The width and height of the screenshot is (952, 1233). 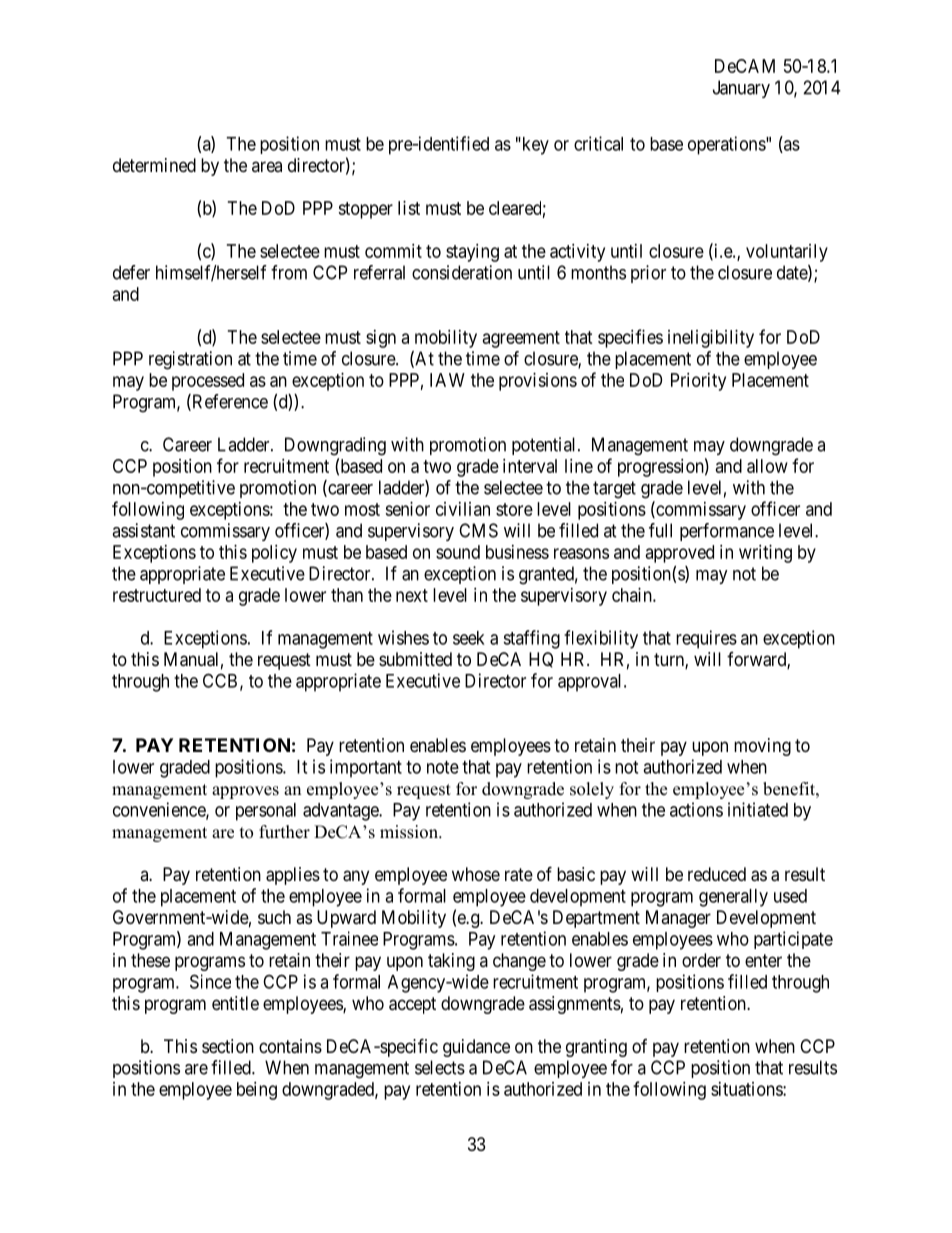 What do you see at coordinates (747, 1089) in the screenshot?
I see `situations` at bounding box center [747, 1089].
